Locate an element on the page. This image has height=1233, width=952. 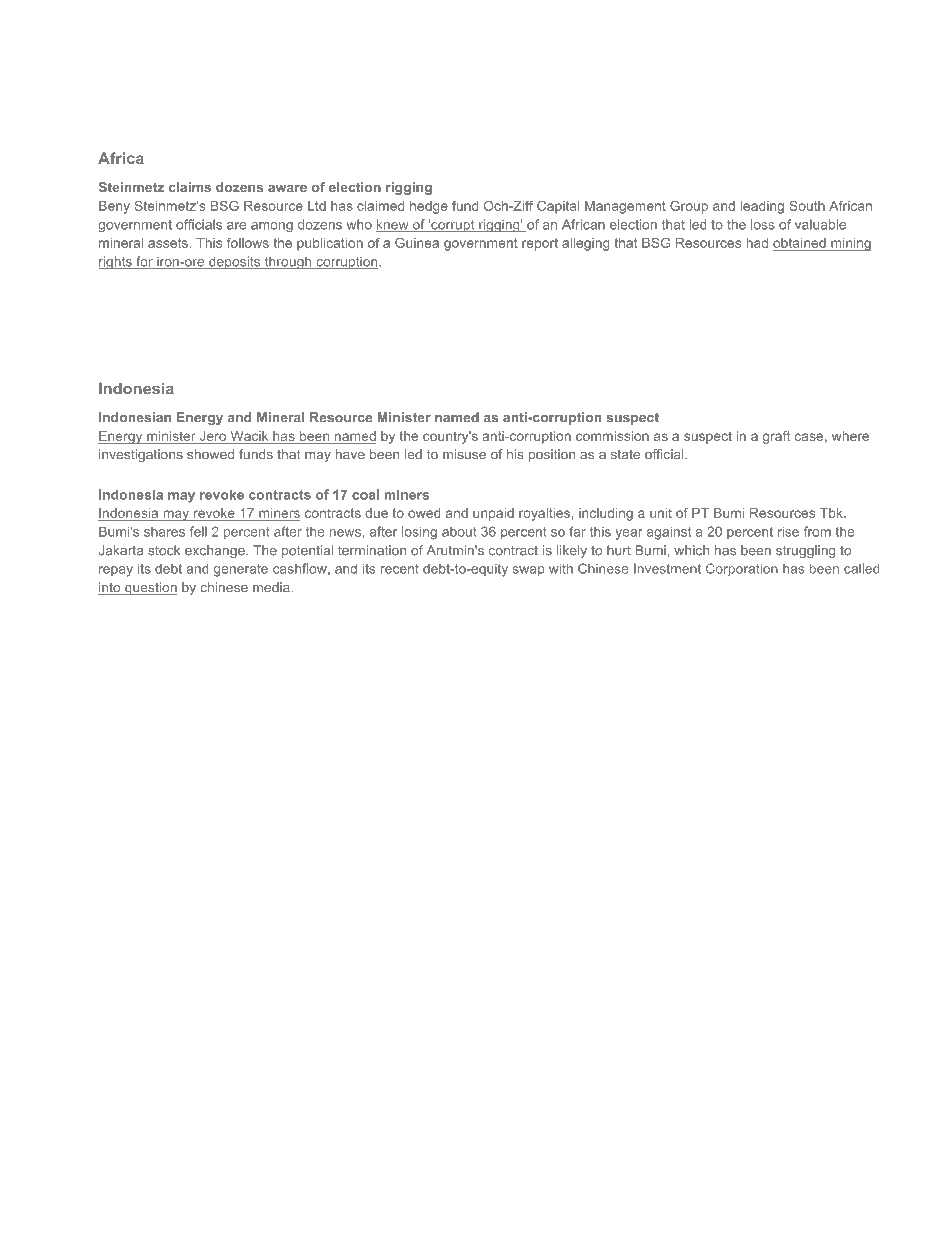
commission is located at coordinates (612, 436).
